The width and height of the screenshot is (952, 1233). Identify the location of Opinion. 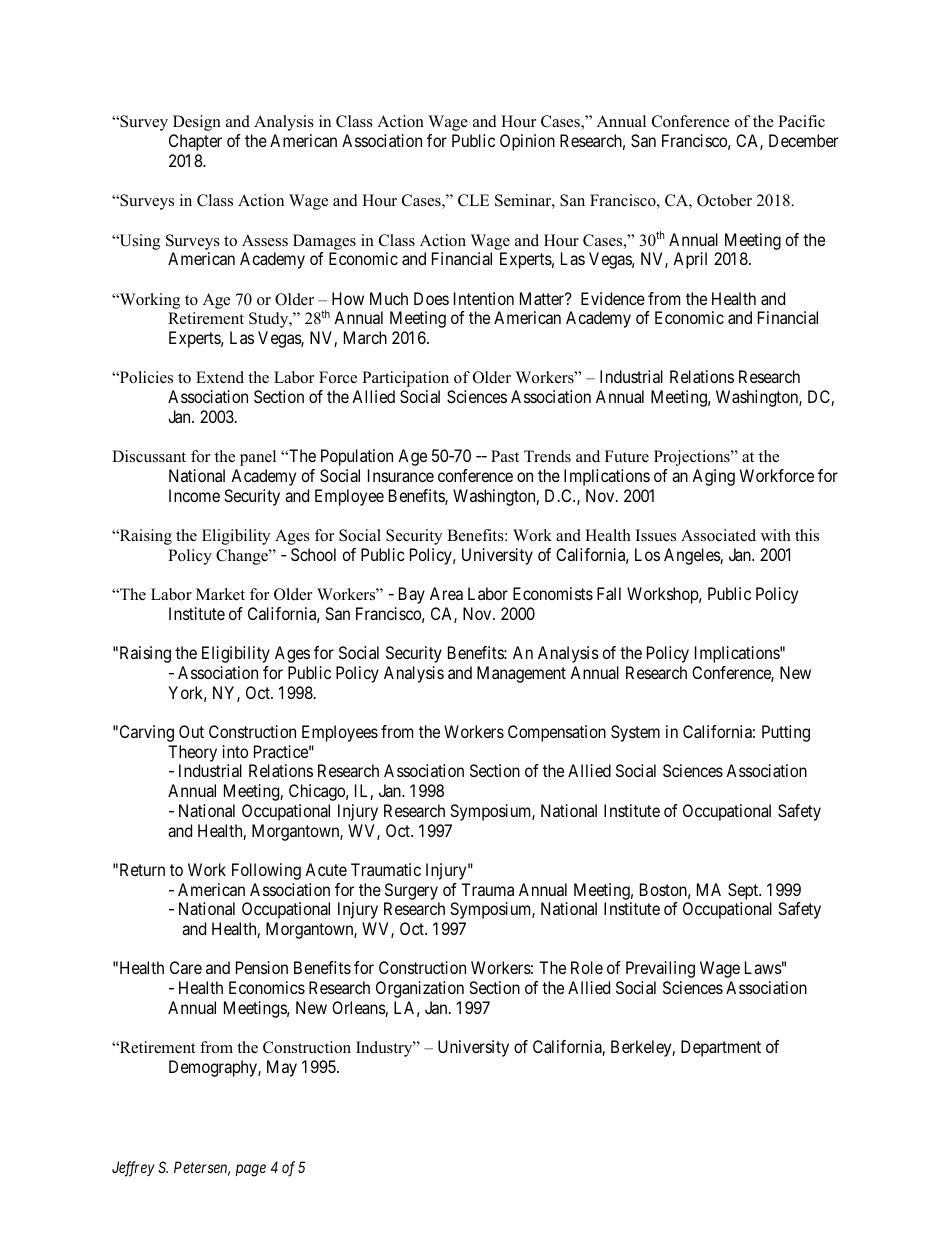
(527, 142).
